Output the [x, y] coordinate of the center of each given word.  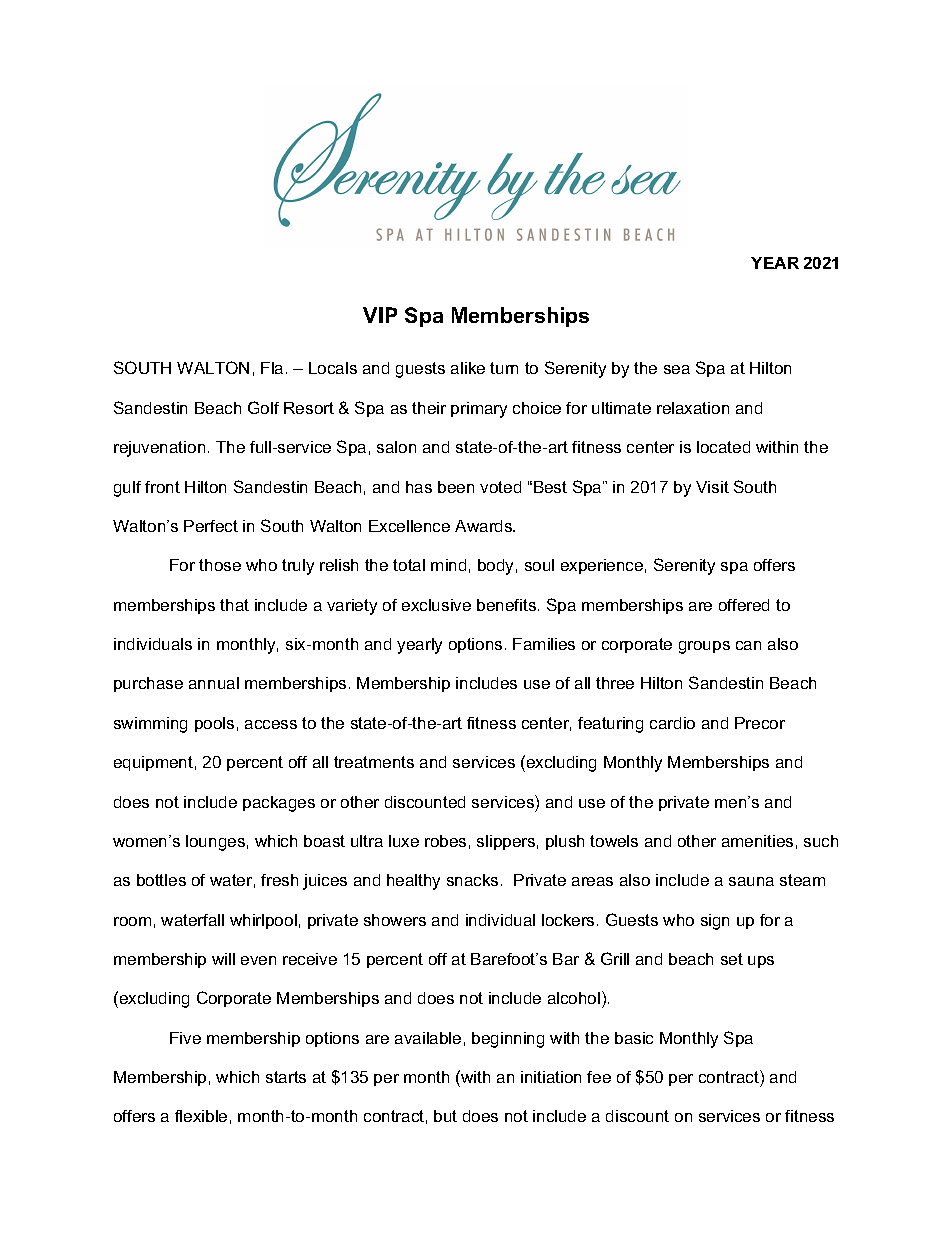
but [445, 1116]
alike [468, 368]
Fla [272, 368]
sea [677, 369]
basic [634, 1038]
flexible [201, 1116]
